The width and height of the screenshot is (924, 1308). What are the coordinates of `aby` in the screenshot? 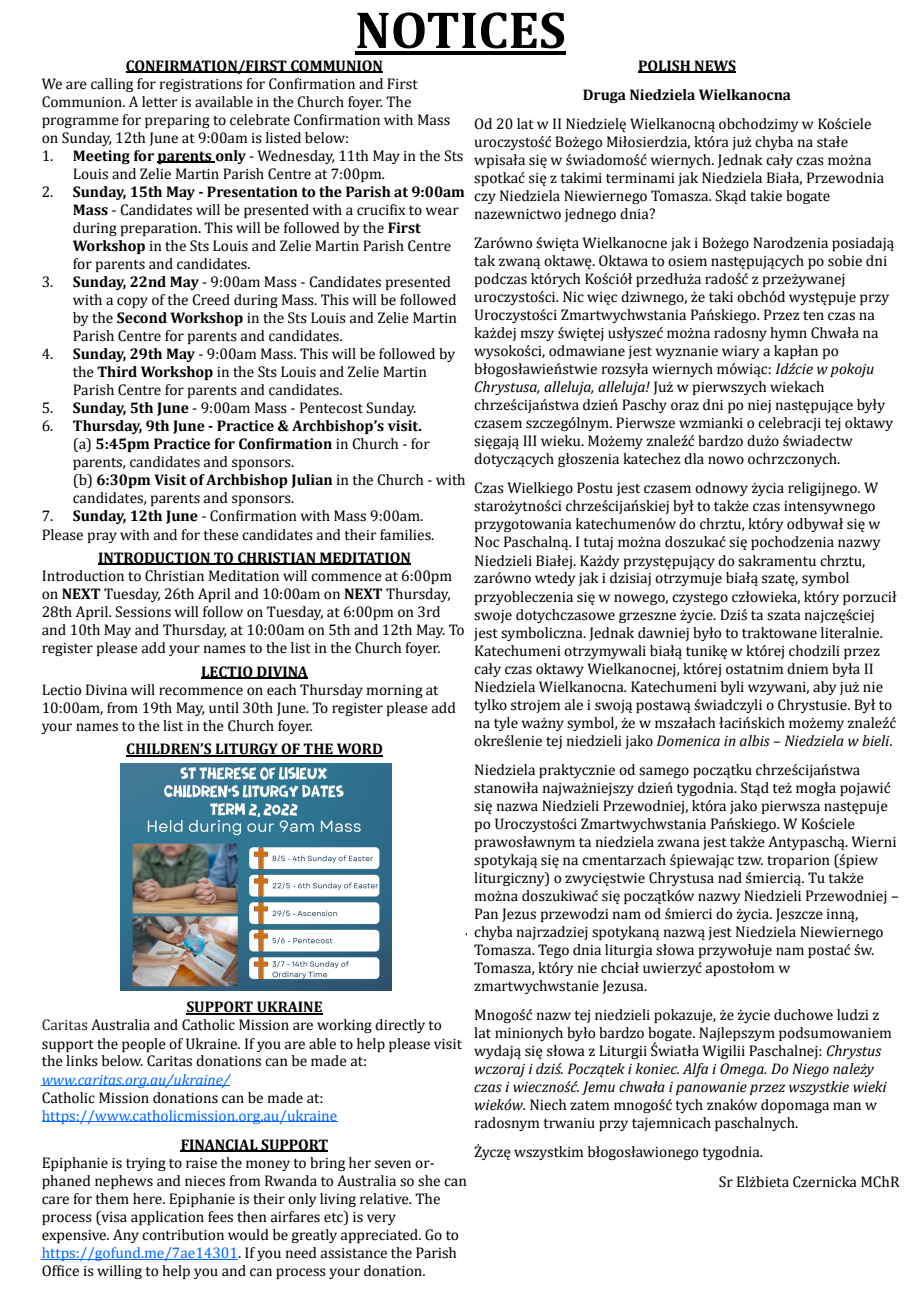 It's located at (824, 688).
